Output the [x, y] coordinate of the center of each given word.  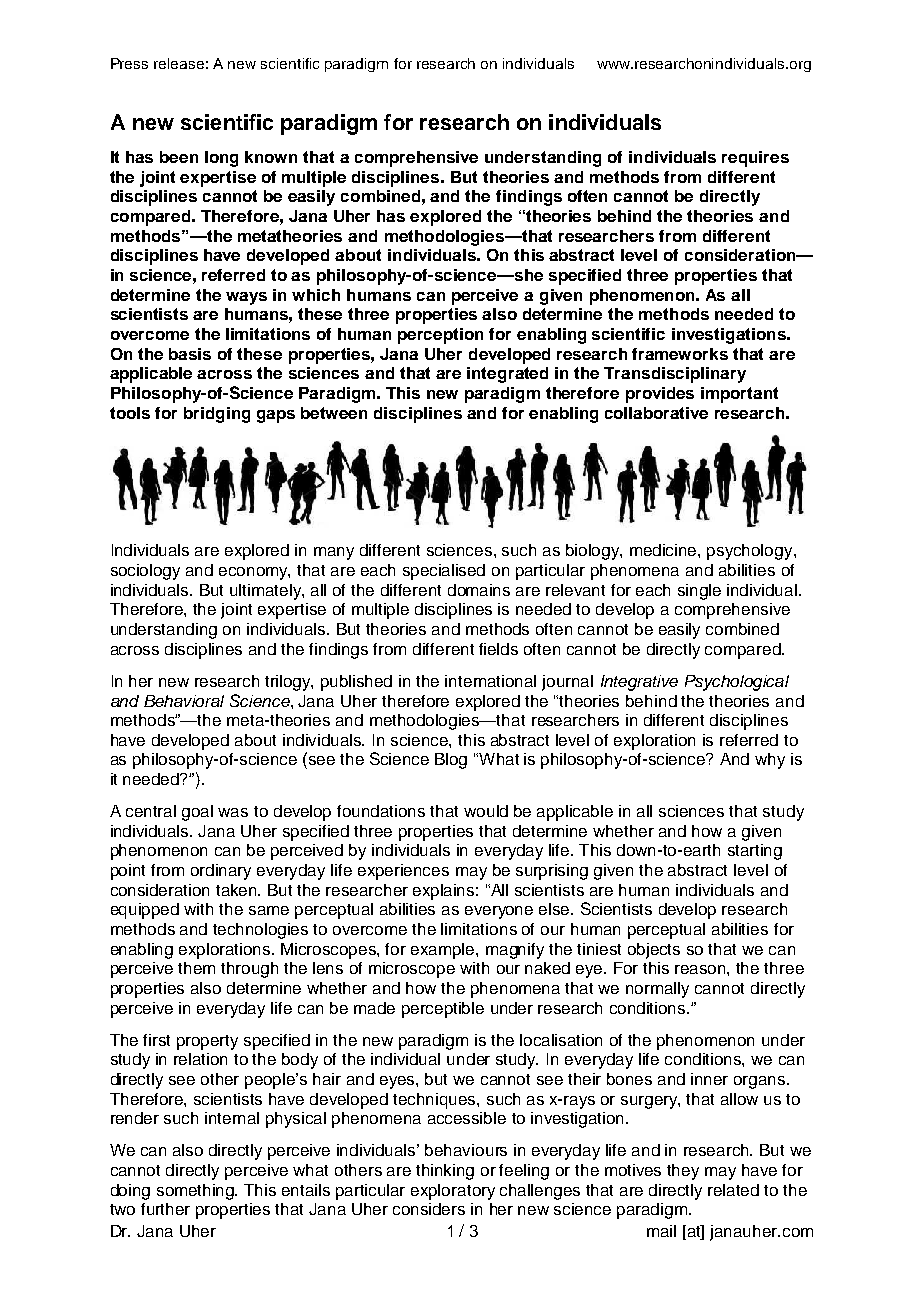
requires [755, 159]
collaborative [656, 413]
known [271, 157]
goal [197, 813]
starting [755, 852]
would [486, 811]
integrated [507, 375]
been [179, 157]
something [197, 1192]
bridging [217, 415]
